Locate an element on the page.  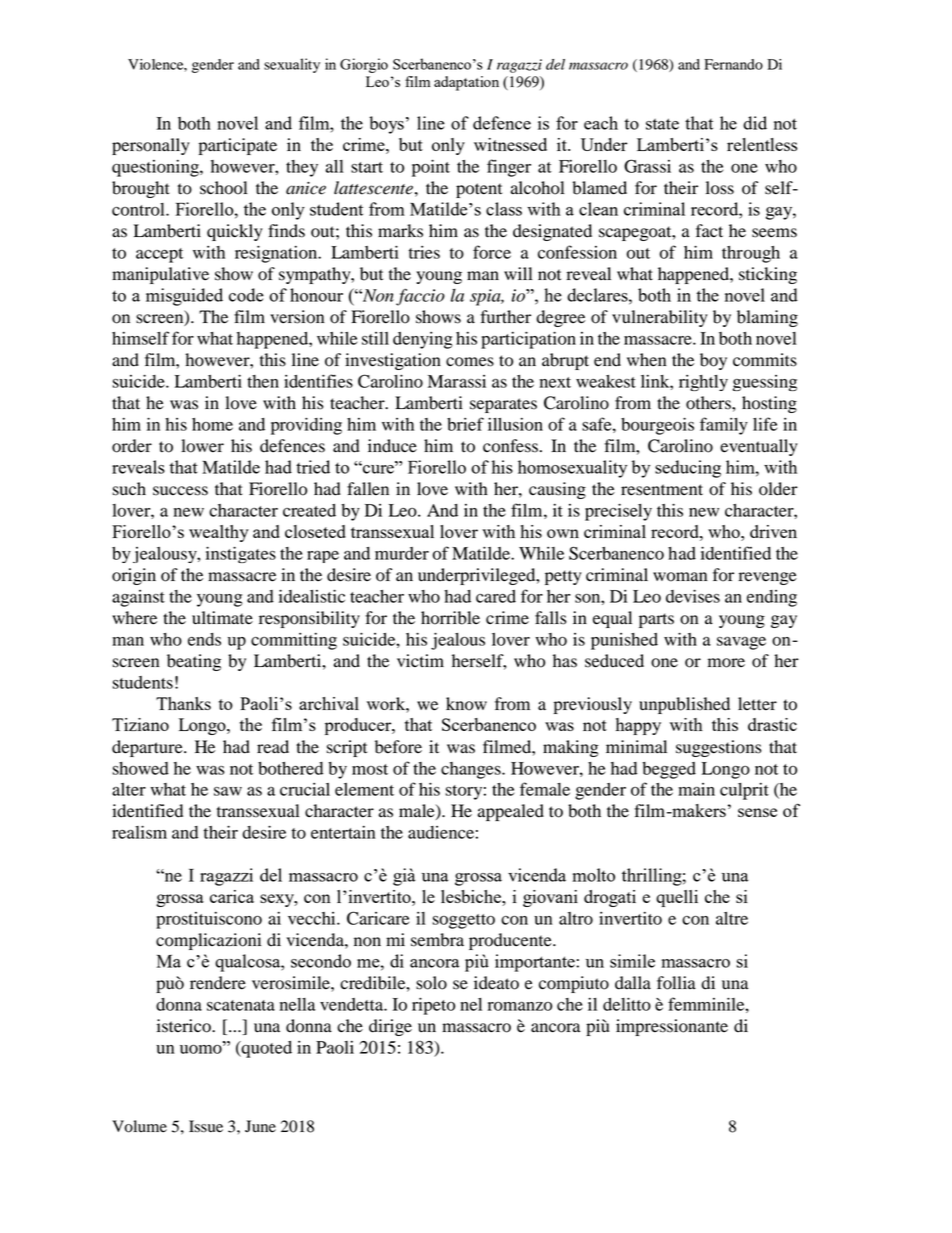
state is located at coordinates (662, 124).
